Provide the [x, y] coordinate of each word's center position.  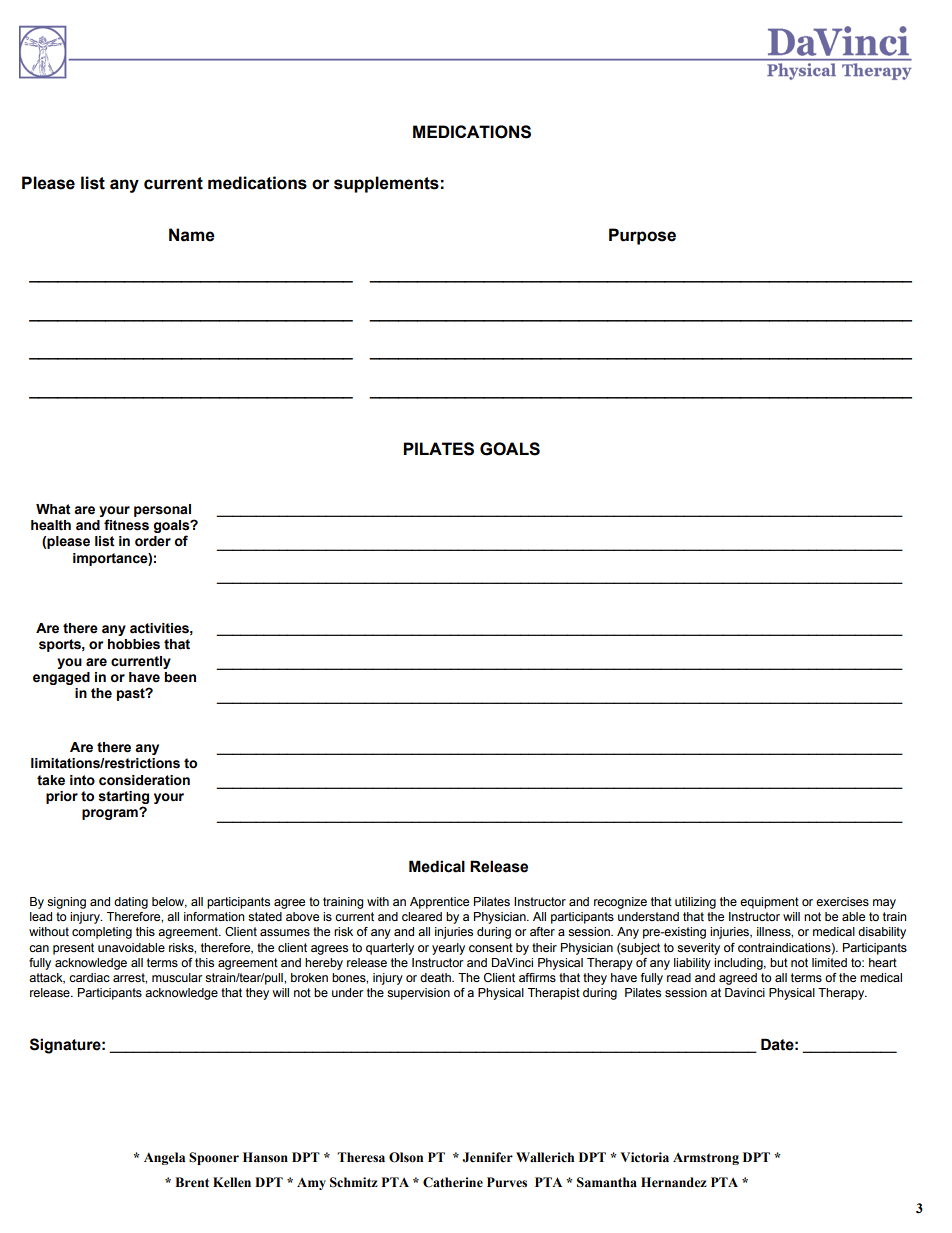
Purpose [642, 236]
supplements [386, 184]
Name [192, 235]
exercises [842, 901]
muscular [177, 977]
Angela [164, 1158]
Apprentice [439, 903]
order [153, 541]
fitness [126, 525]
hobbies [134, 644]
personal [162, 510]
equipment [769, 903]
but [779, 962]
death [436, 977]
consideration [144, 780]
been [180, 677]
